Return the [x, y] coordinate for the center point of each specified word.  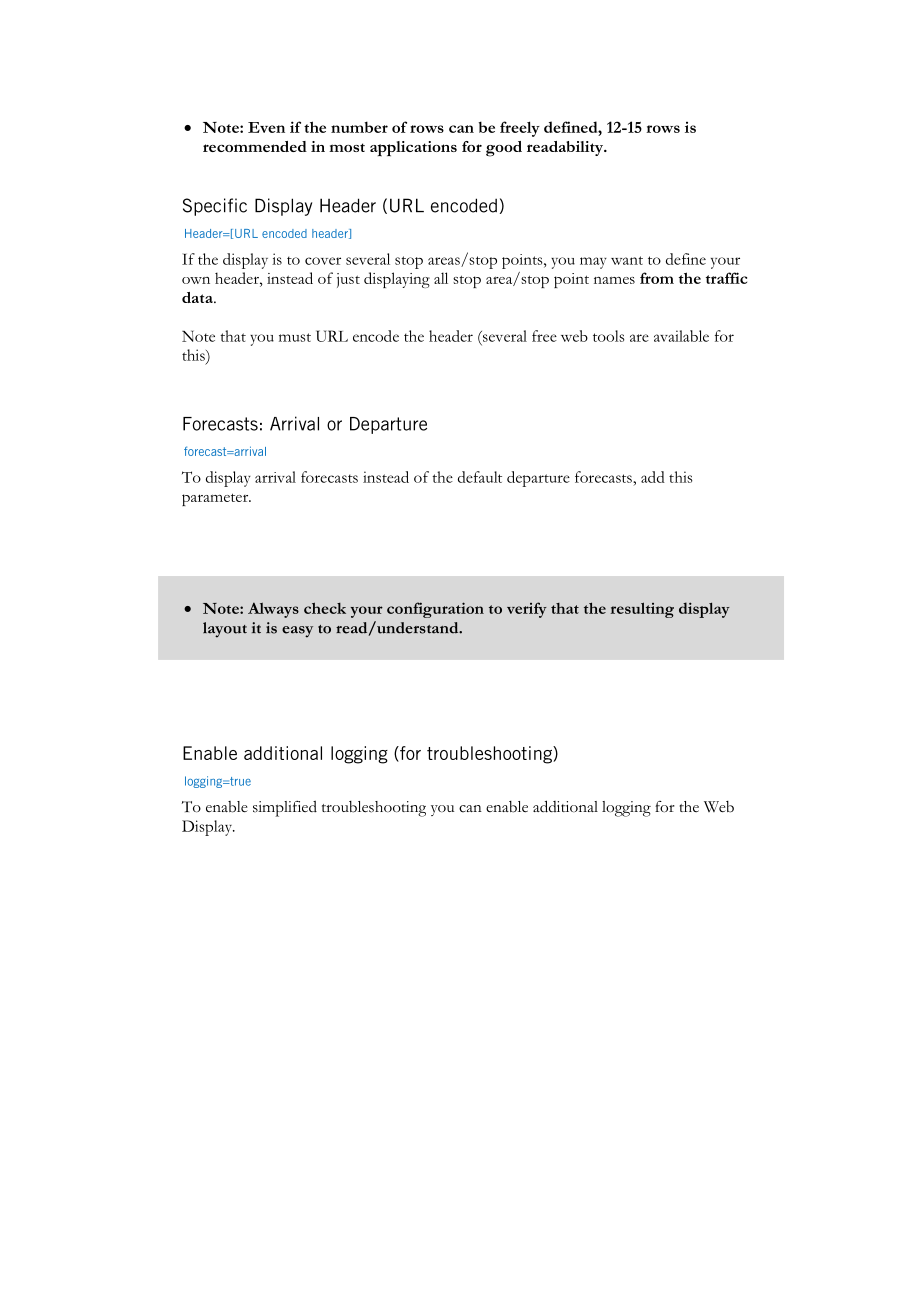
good [504, 149]
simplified [285, 809]
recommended [255, 146]
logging [626, 809]
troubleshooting [374, 809]
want [627, 260]
